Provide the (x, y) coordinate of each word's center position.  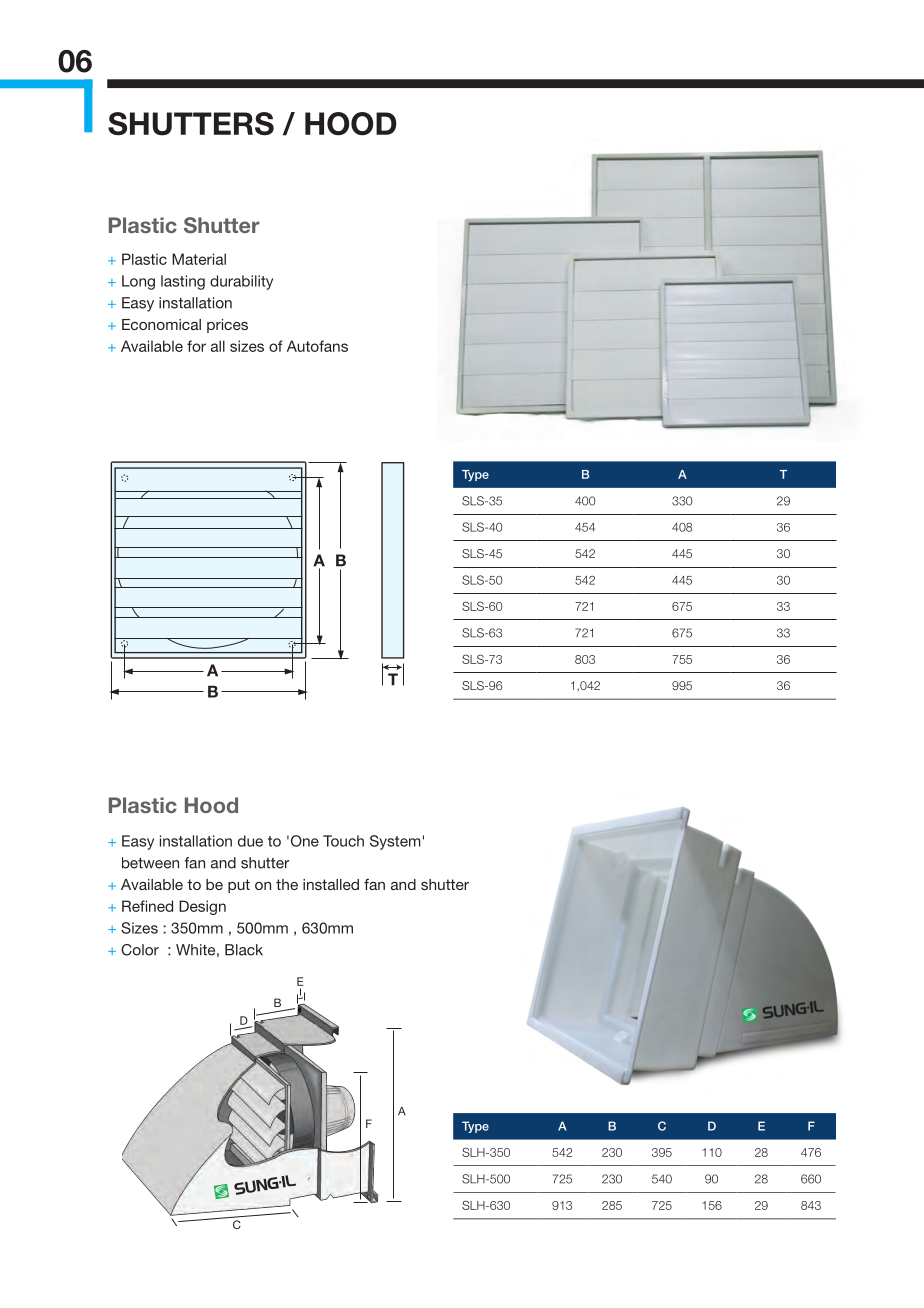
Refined (147, 906)
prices (227, 326)
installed (331, 884)
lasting (183, 282)
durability (241, 282)
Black (244, 950)
